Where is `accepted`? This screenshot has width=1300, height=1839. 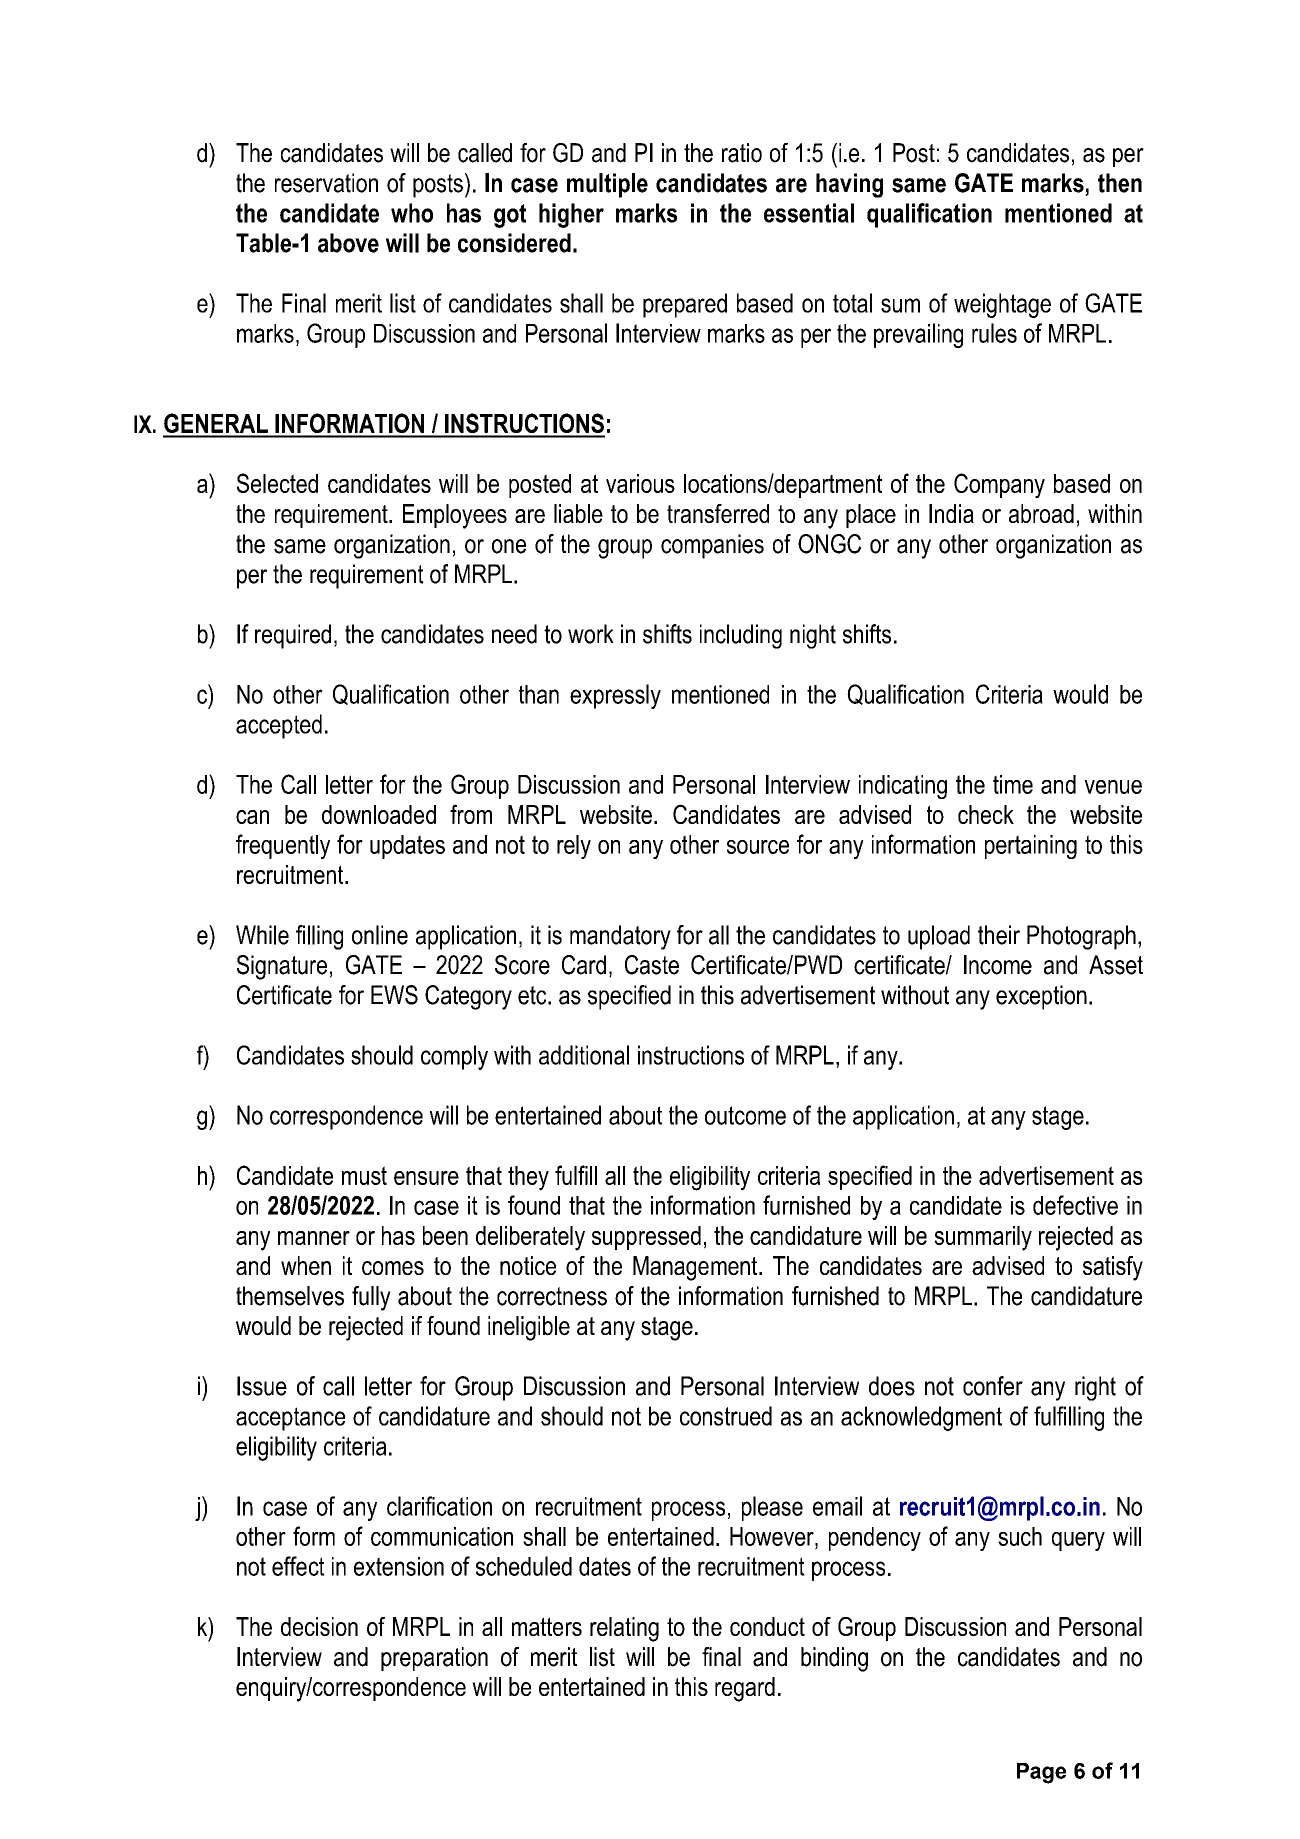
accepted is located at coordinates (279, 726).
